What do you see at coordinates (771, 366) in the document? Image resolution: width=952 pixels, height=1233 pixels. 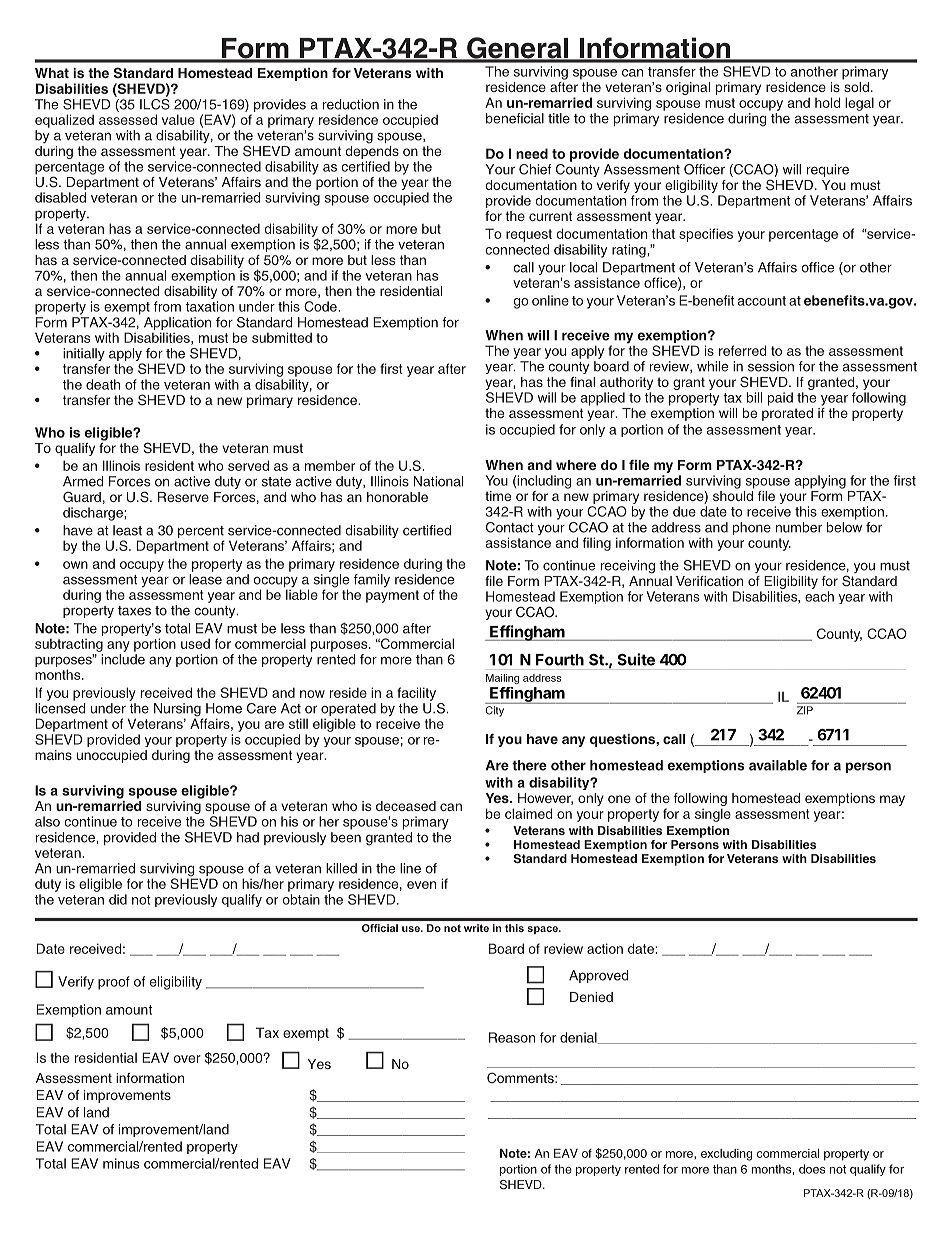 I see `session` at bounding box center [771, 366].
